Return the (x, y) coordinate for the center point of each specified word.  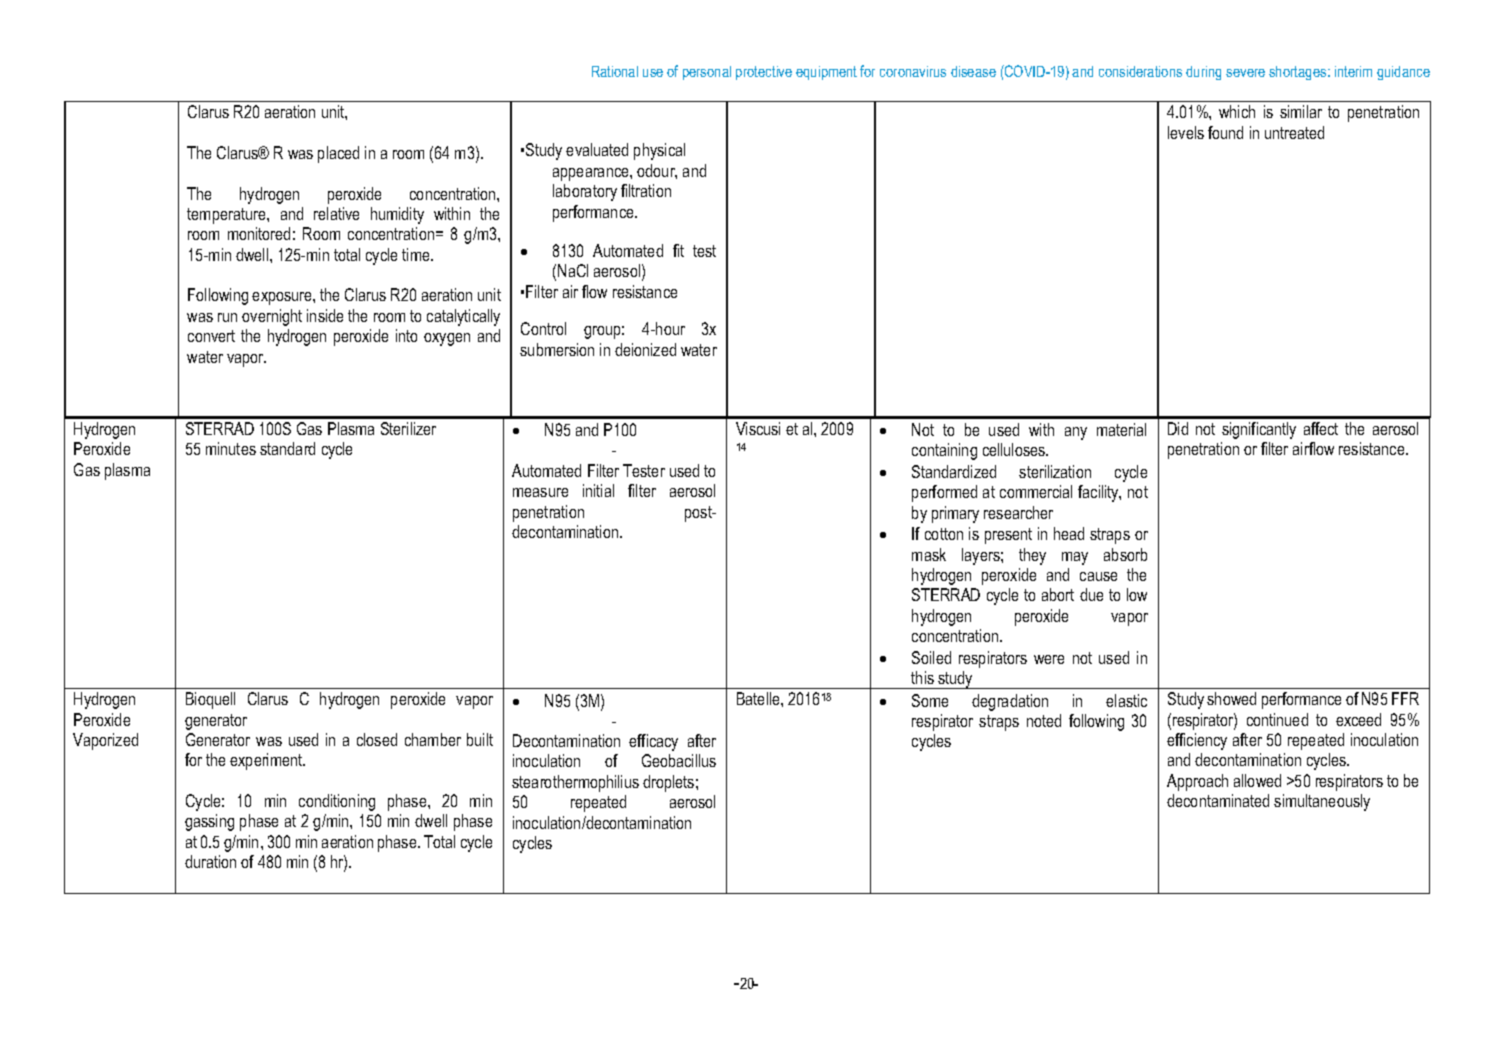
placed (338, 154)
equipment (826, 73)
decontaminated (1218, 800)
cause (1098, 576)
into (406, 335)
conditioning (337, 802)
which (1237, 111)
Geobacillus (679, 760)
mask (929, 554)
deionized (645, 349)
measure (540, 492)
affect (1321, 428)
